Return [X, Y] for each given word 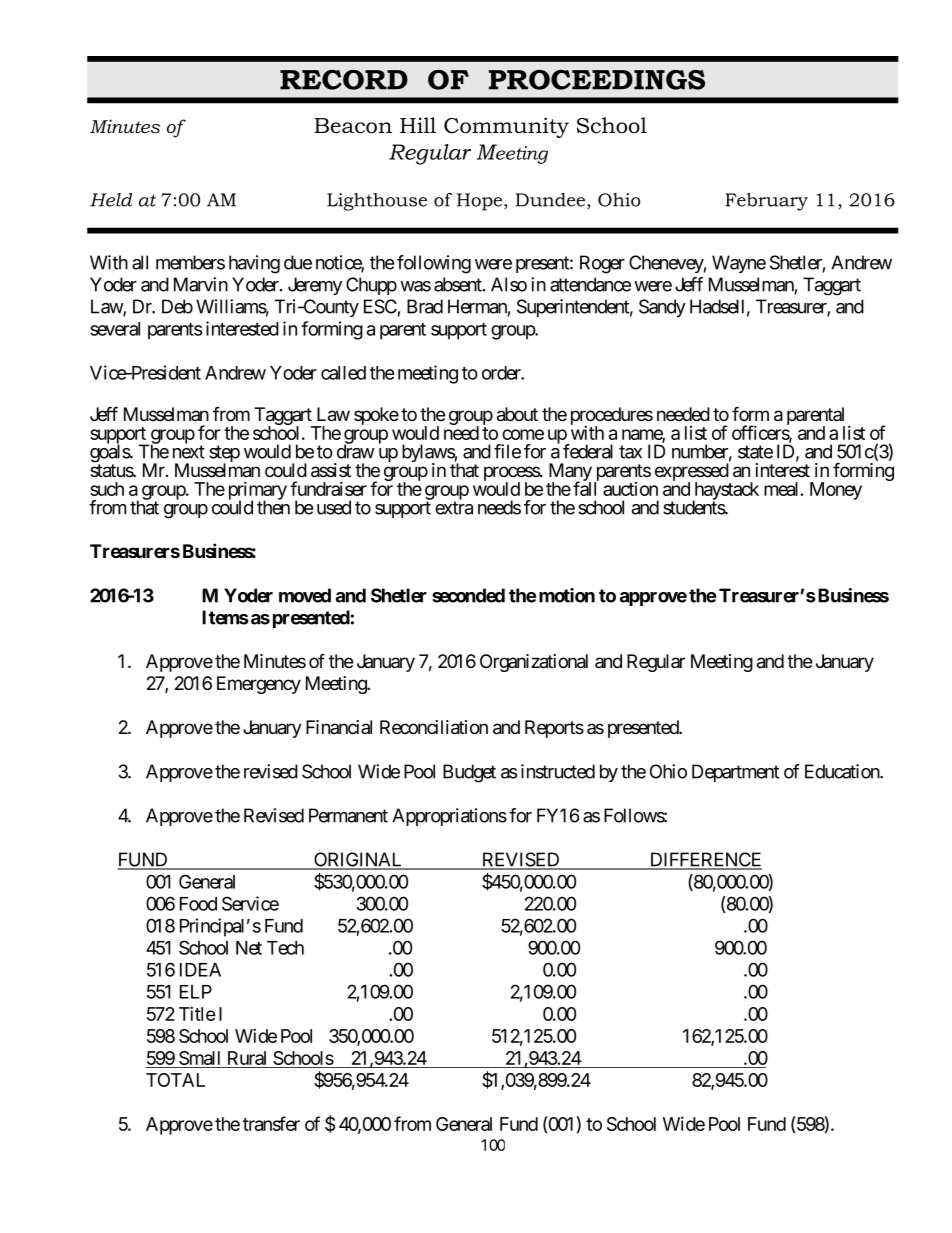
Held [111, 200]
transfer [271, 1123]
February [766, 202]
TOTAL [175, 1080]
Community [506, 127]
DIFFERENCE [704, 860]
